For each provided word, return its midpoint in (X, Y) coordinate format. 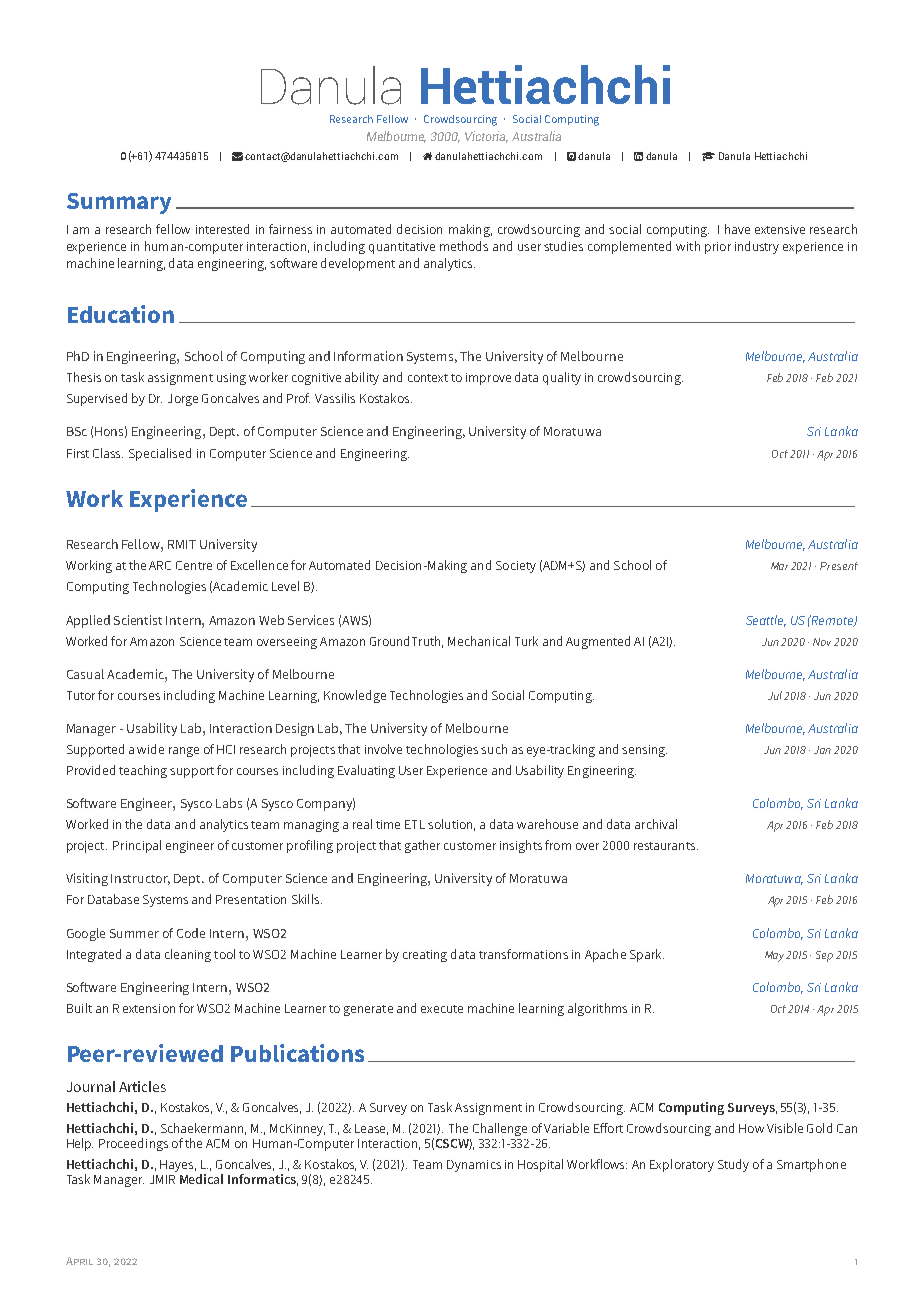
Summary (119, 203)
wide (150, 749)
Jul (775, 695)
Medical (201, 1179)
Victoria (486, 137)
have (737, 229)
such (494, 749)
